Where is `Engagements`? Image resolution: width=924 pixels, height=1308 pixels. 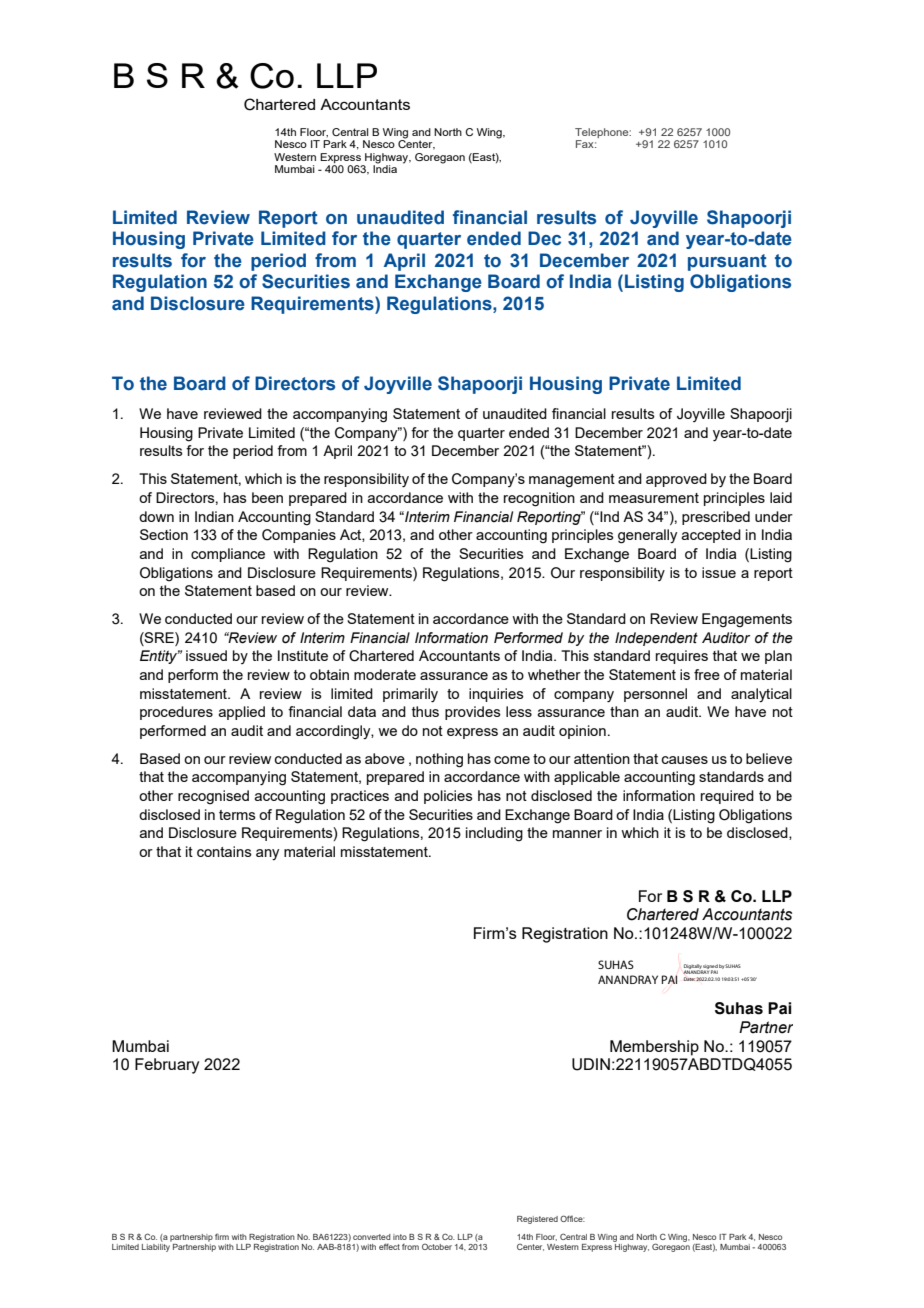 Engagements is located at coordinates (747, 620).
